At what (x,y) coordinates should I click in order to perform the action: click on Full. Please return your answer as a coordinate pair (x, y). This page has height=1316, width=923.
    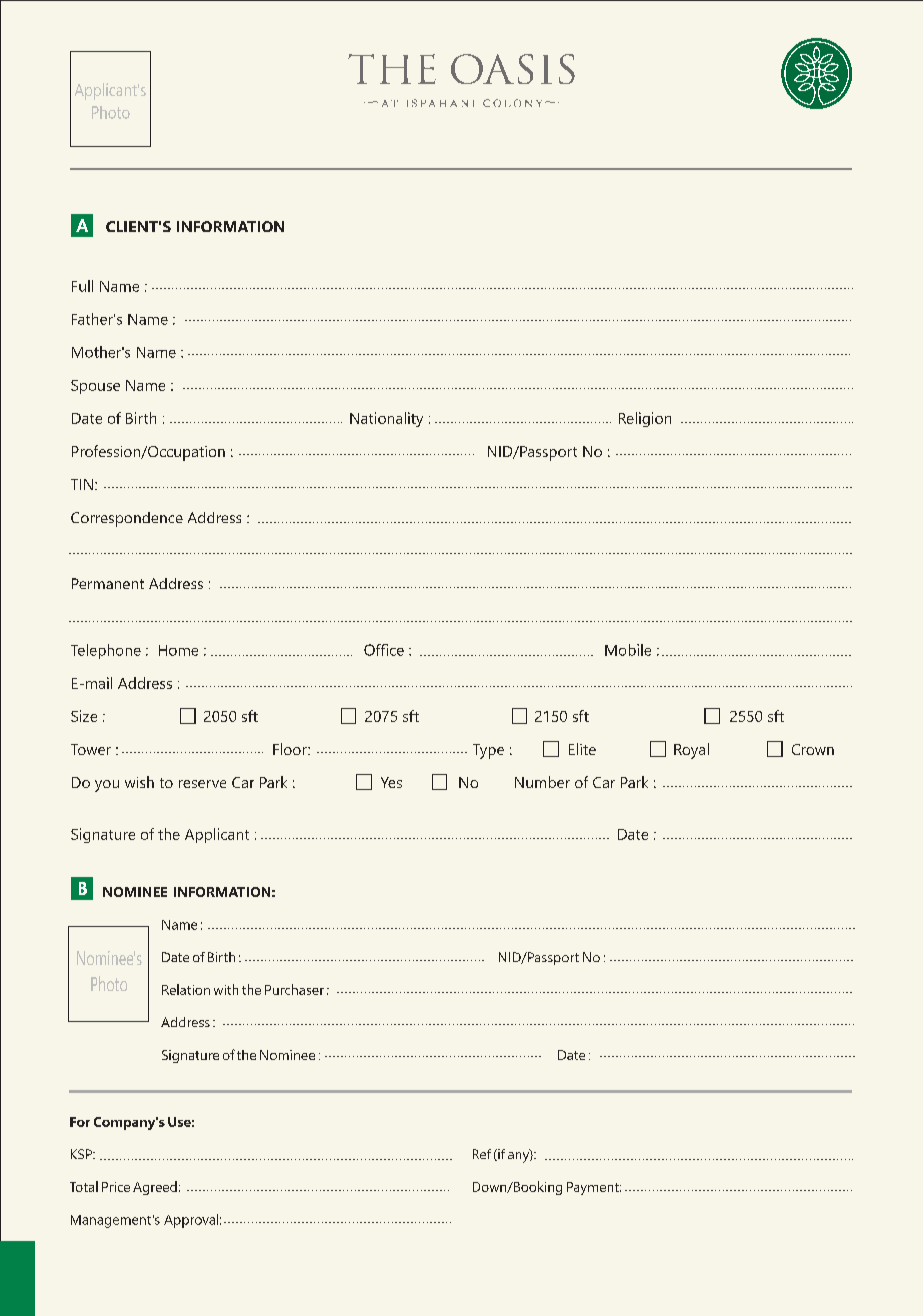
    Looking at the image, I should click on (82, 286).
